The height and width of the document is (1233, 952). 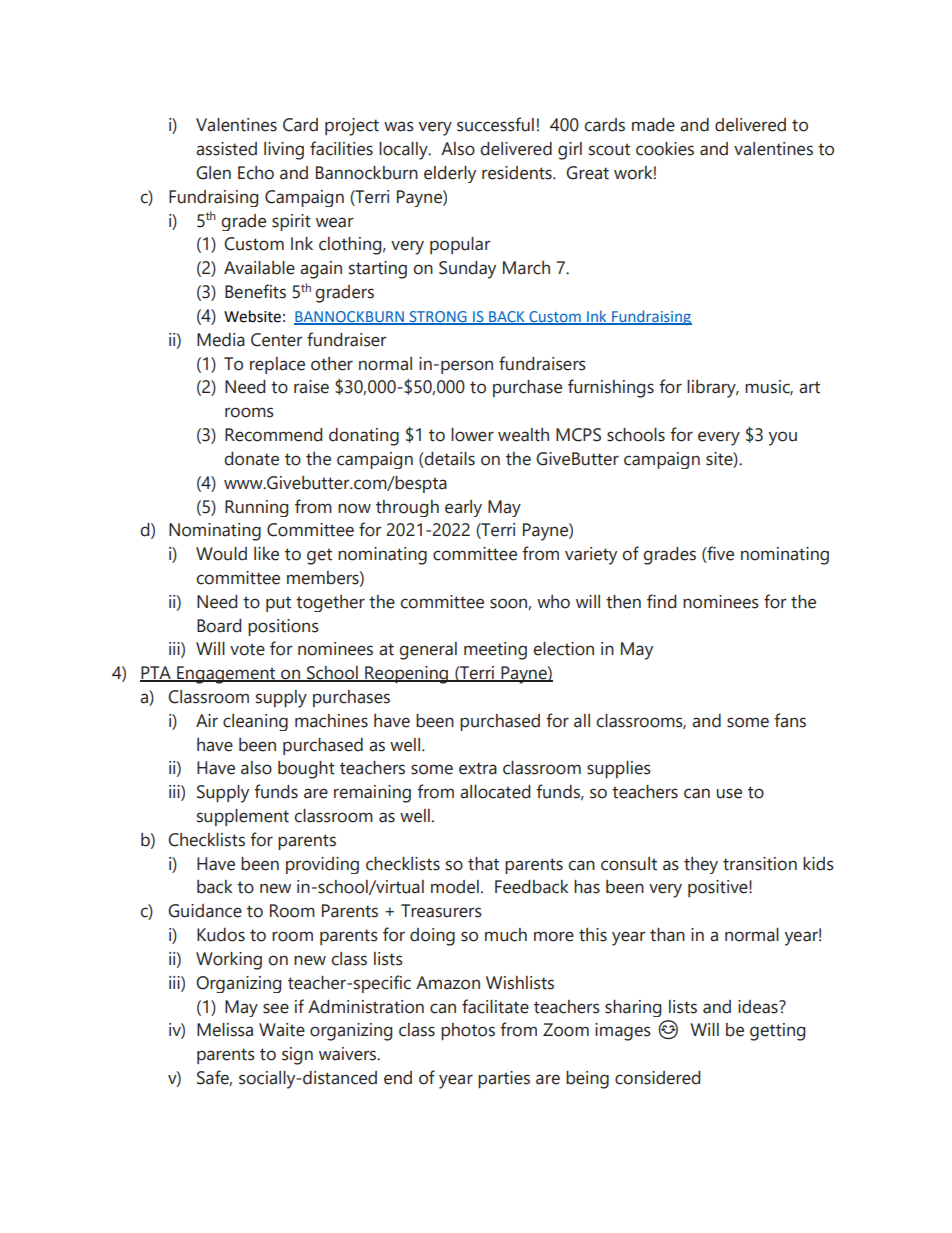 What do you see at coordinates (297, 1056) in the document?
I see `sign` at bounding box center [297, 1056].
